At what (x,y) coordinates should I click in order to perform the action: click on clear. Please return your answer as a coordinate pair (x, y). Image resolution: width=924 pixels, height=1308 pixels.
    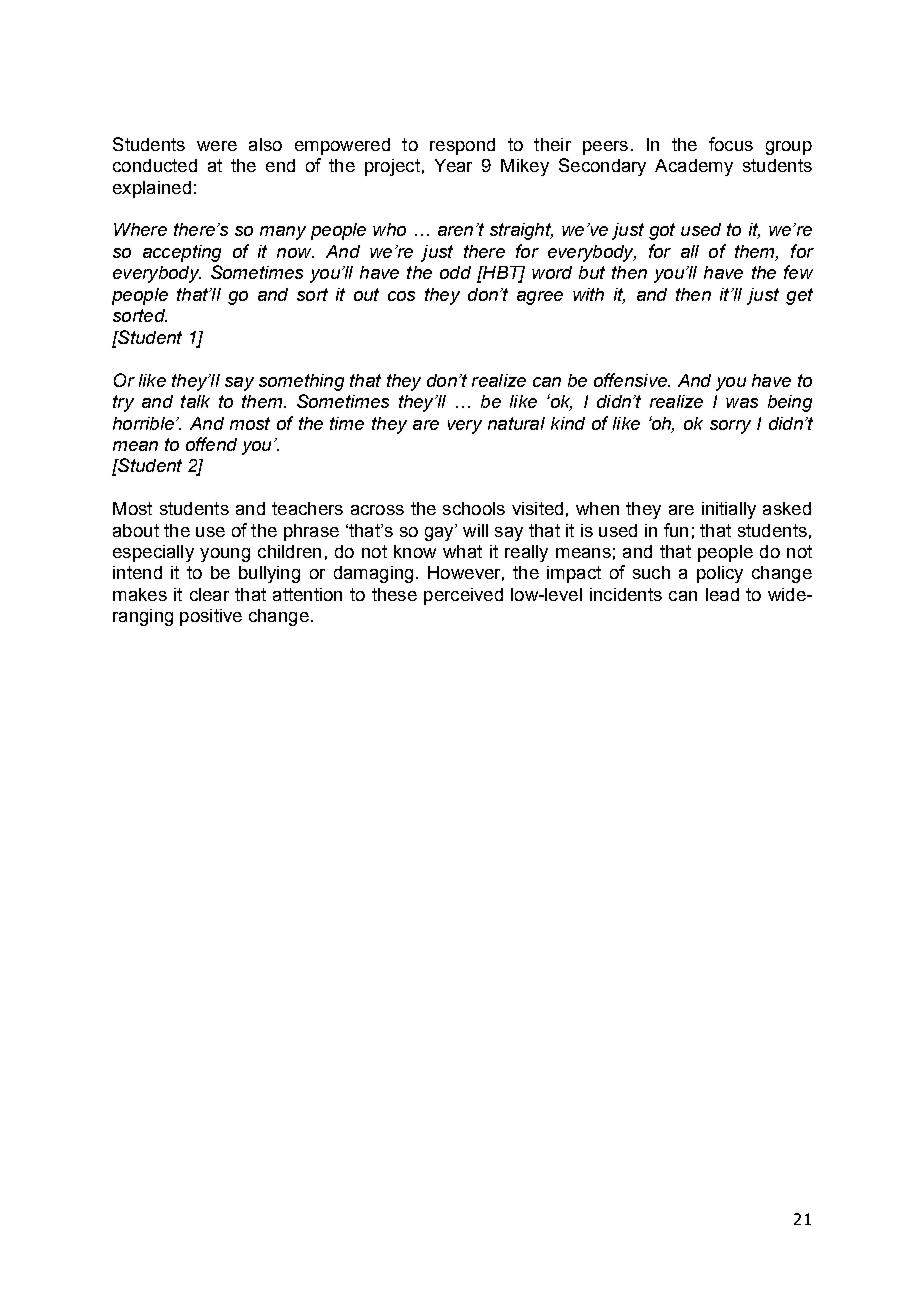
    Looking at the image, I should click on (209, 594).
